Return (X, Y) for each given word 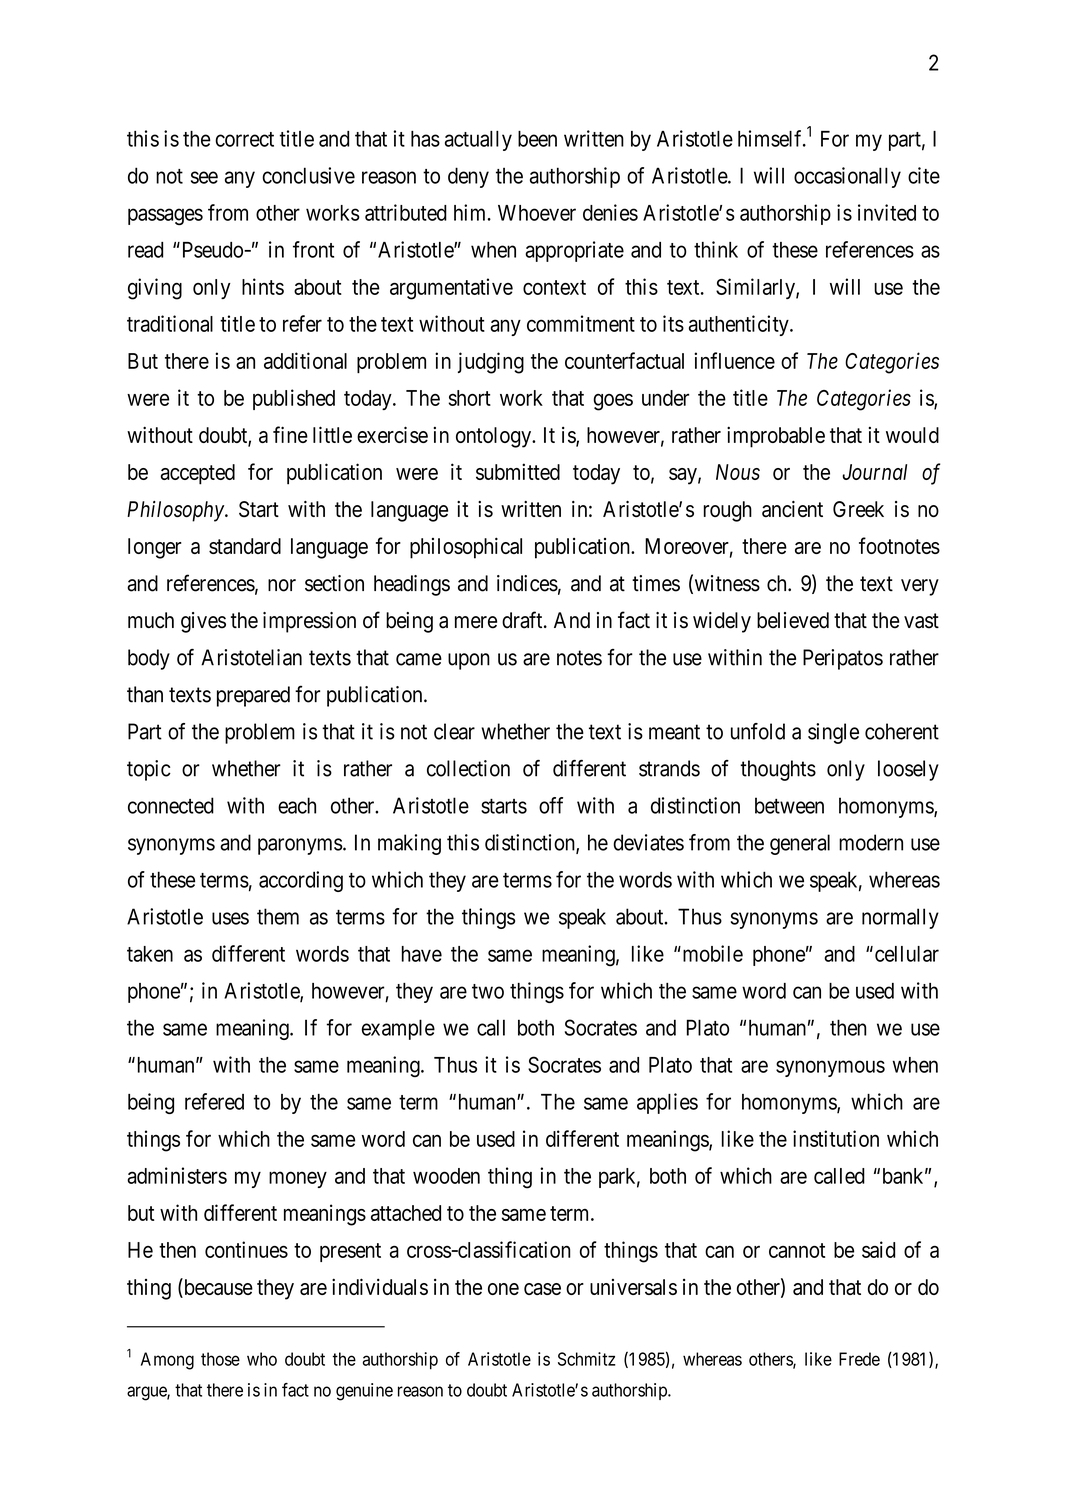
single (833, 733)
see (204, 177)
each (297, 805)
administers (177, 1175)
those (220, 1359)
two (488, 991)
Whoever (537, 213)
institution (836, 1138)
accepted (198, 474)
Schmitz (587, 1359)
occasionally (847, 177)
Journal (874, 472)
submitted (518, 471)
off (551, 805)
